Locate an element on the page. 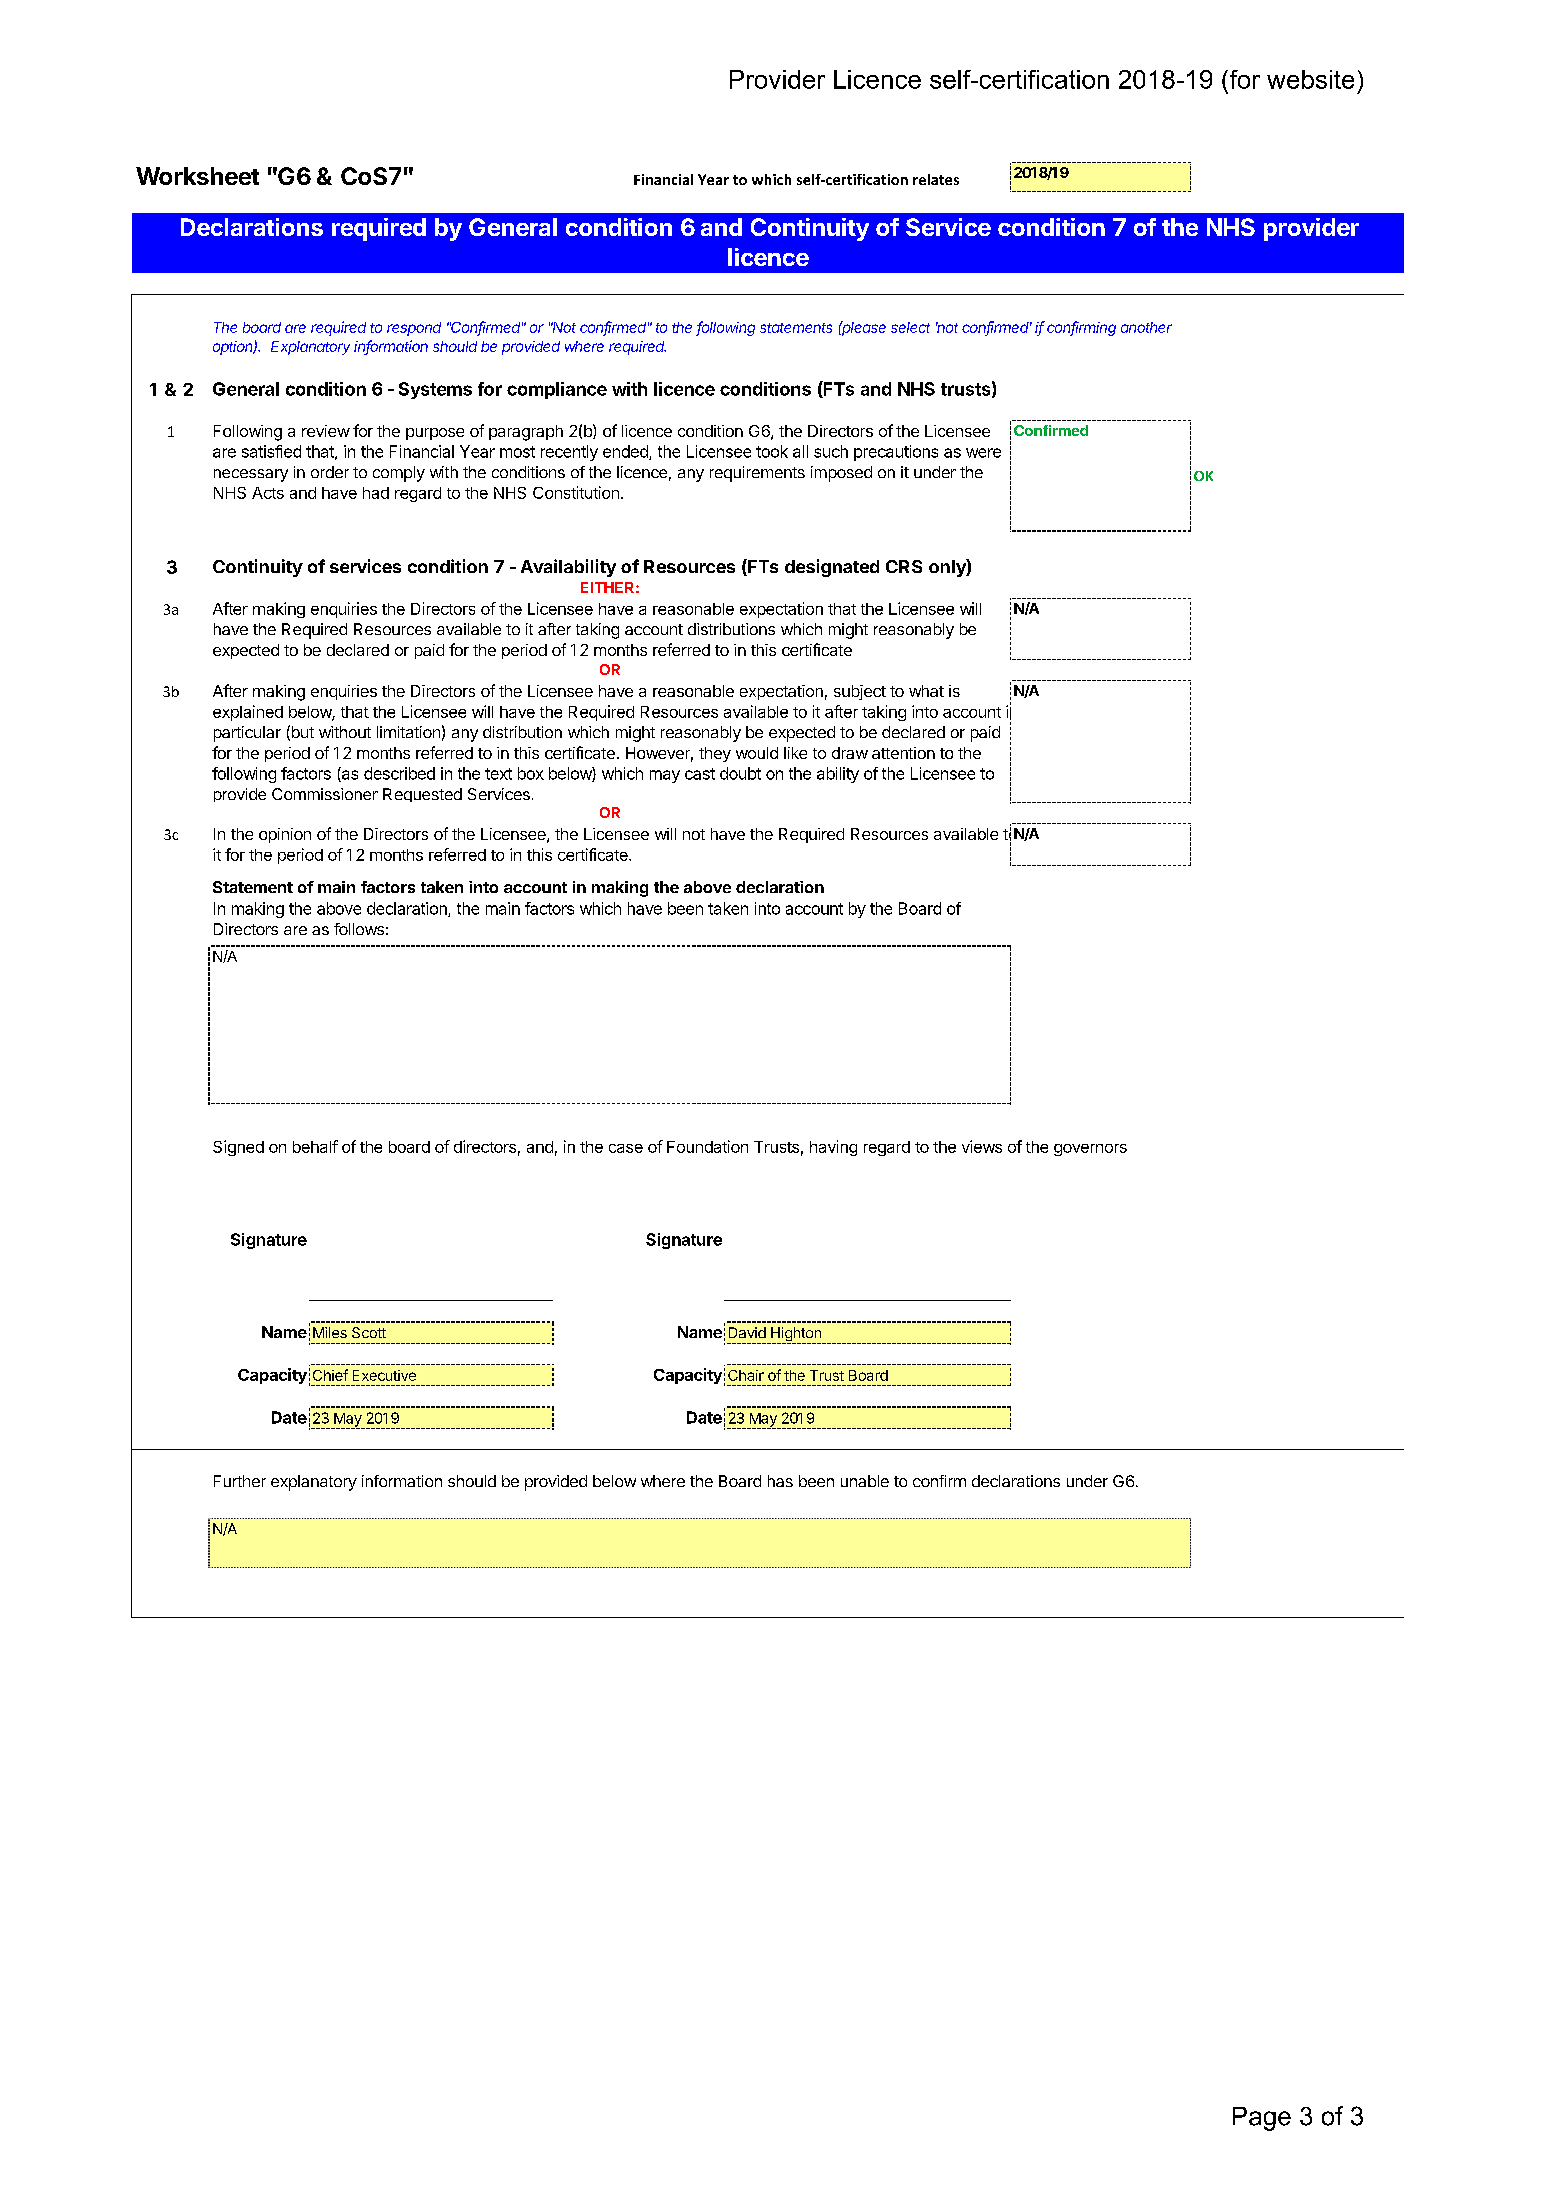 This image has width=1552, height=2196. website is located at coordinates (1310, 79).
